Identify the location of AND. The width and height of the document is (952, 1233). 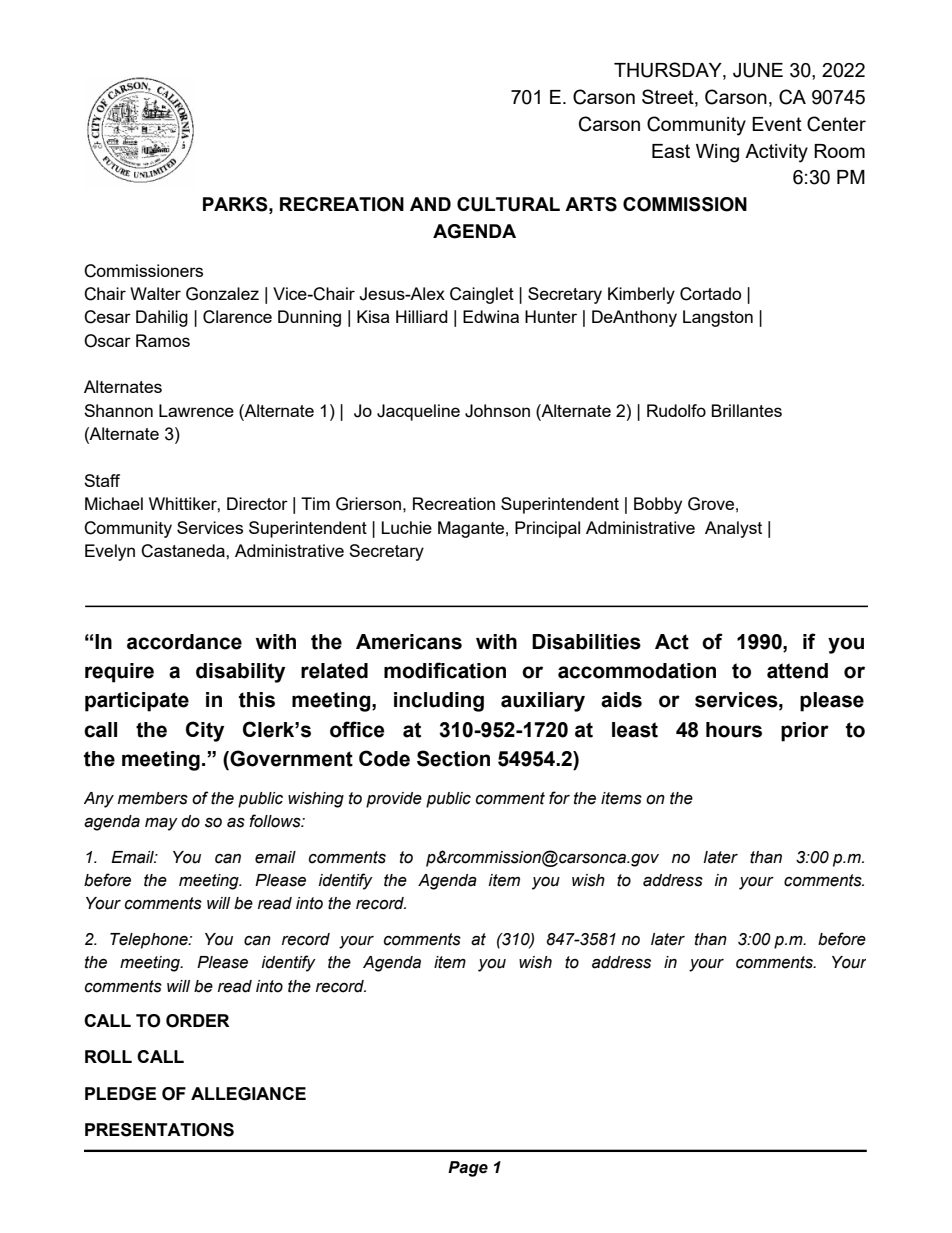
(430, 204).
